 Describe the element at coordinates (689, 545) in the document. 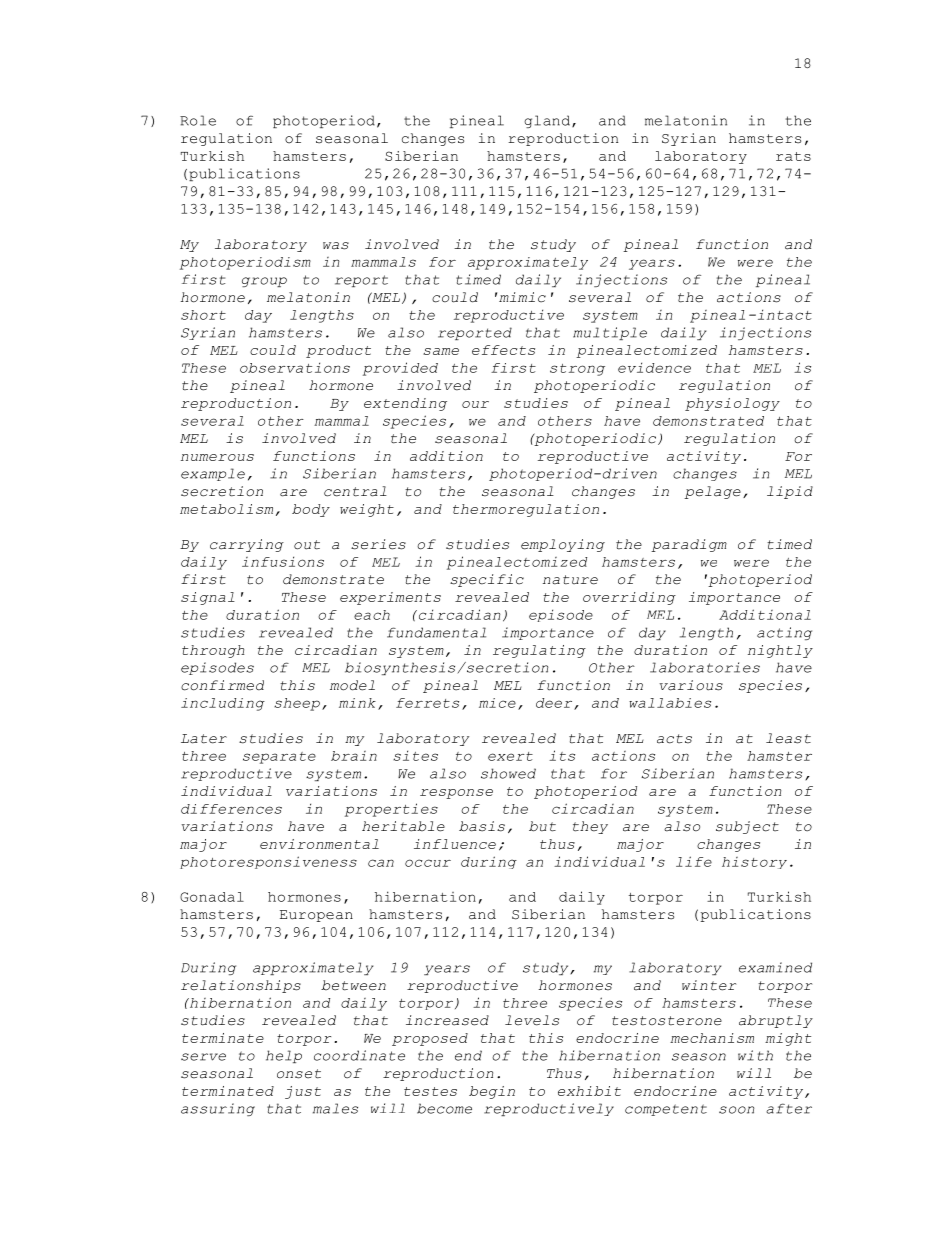

I see `paradigm` at that location.
